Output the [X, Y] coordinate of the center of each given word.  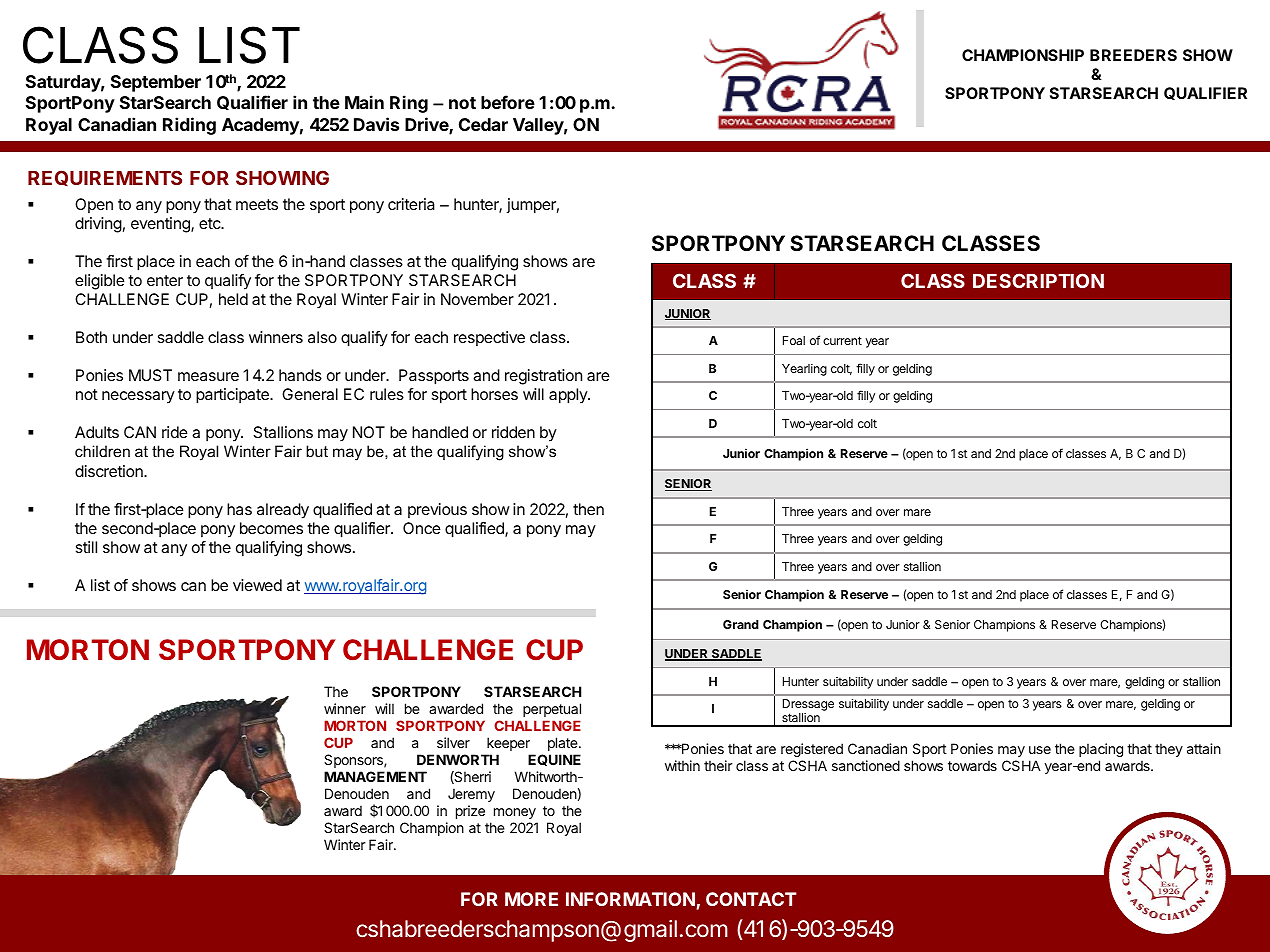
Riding [189, 126]
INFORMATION [631, 900]
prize [470, 812]
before [508, 102]
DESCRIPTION [1038, 280]
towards [972, 765]
